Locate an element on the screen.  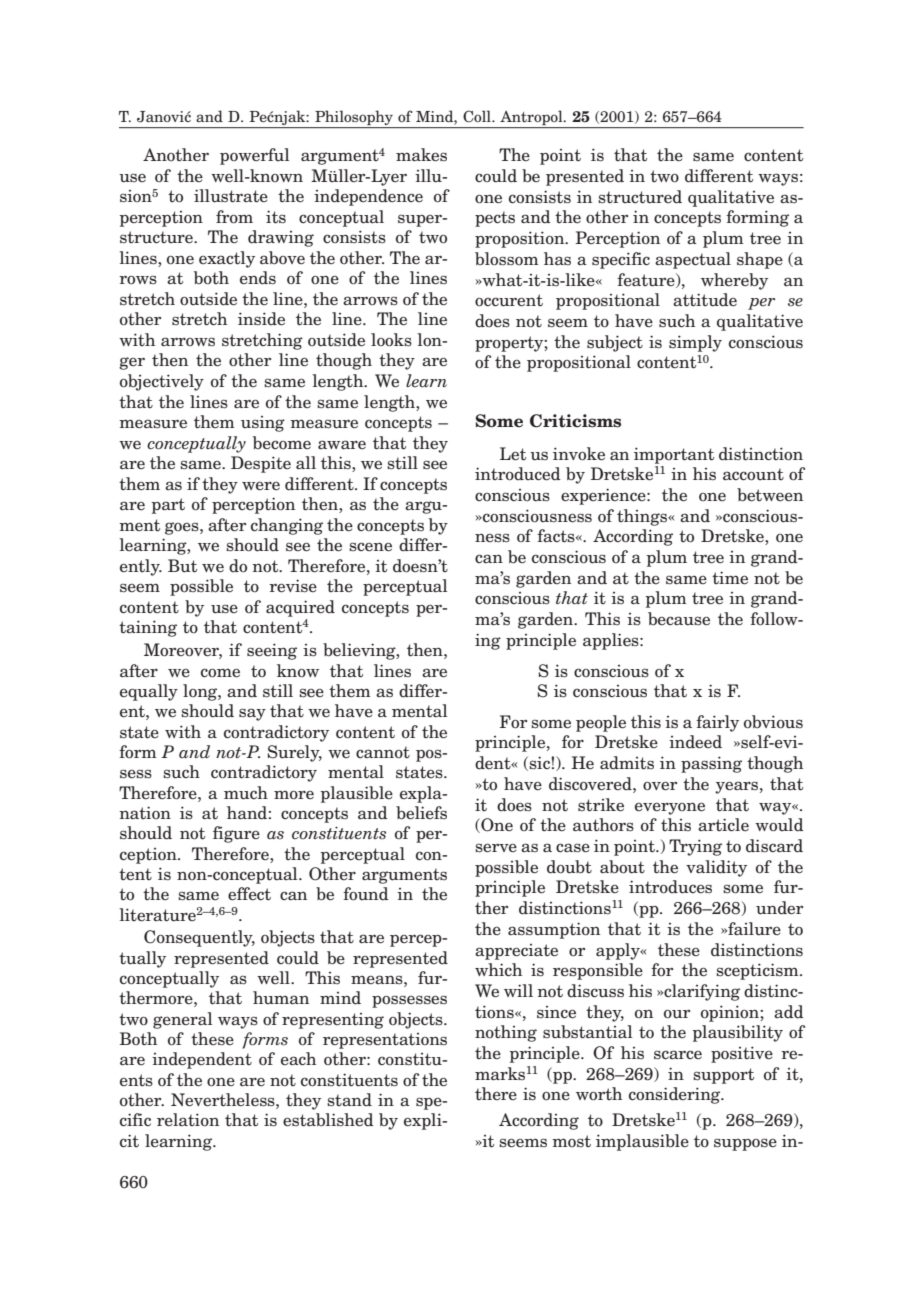
powerful is located at coordinates (255, 156).
